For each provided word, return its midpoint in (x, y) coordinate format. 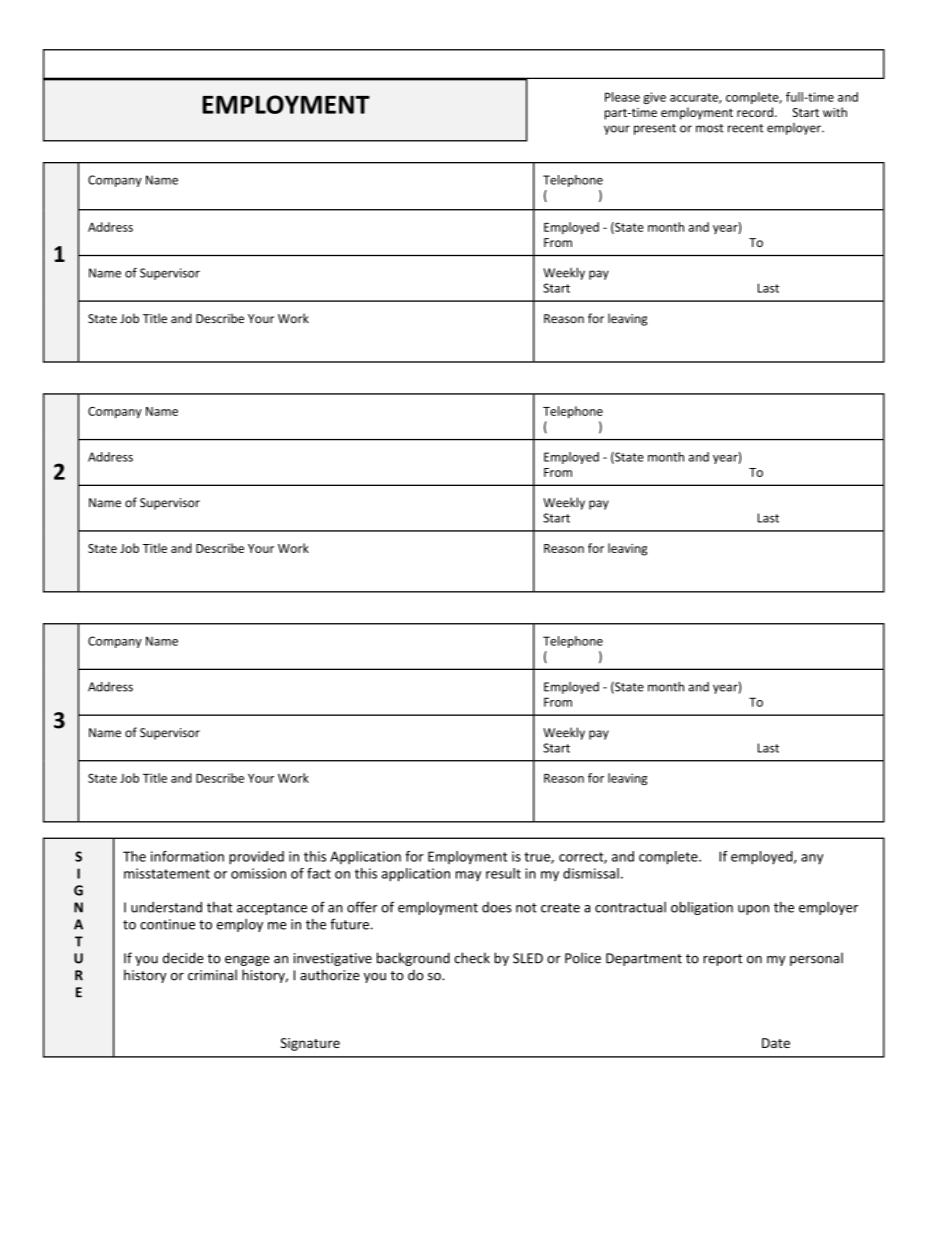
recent (745, 128)
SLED (528, 958)
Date (776, 1043)
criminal (212, 975)
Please (622, 97)
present (655, 129)
